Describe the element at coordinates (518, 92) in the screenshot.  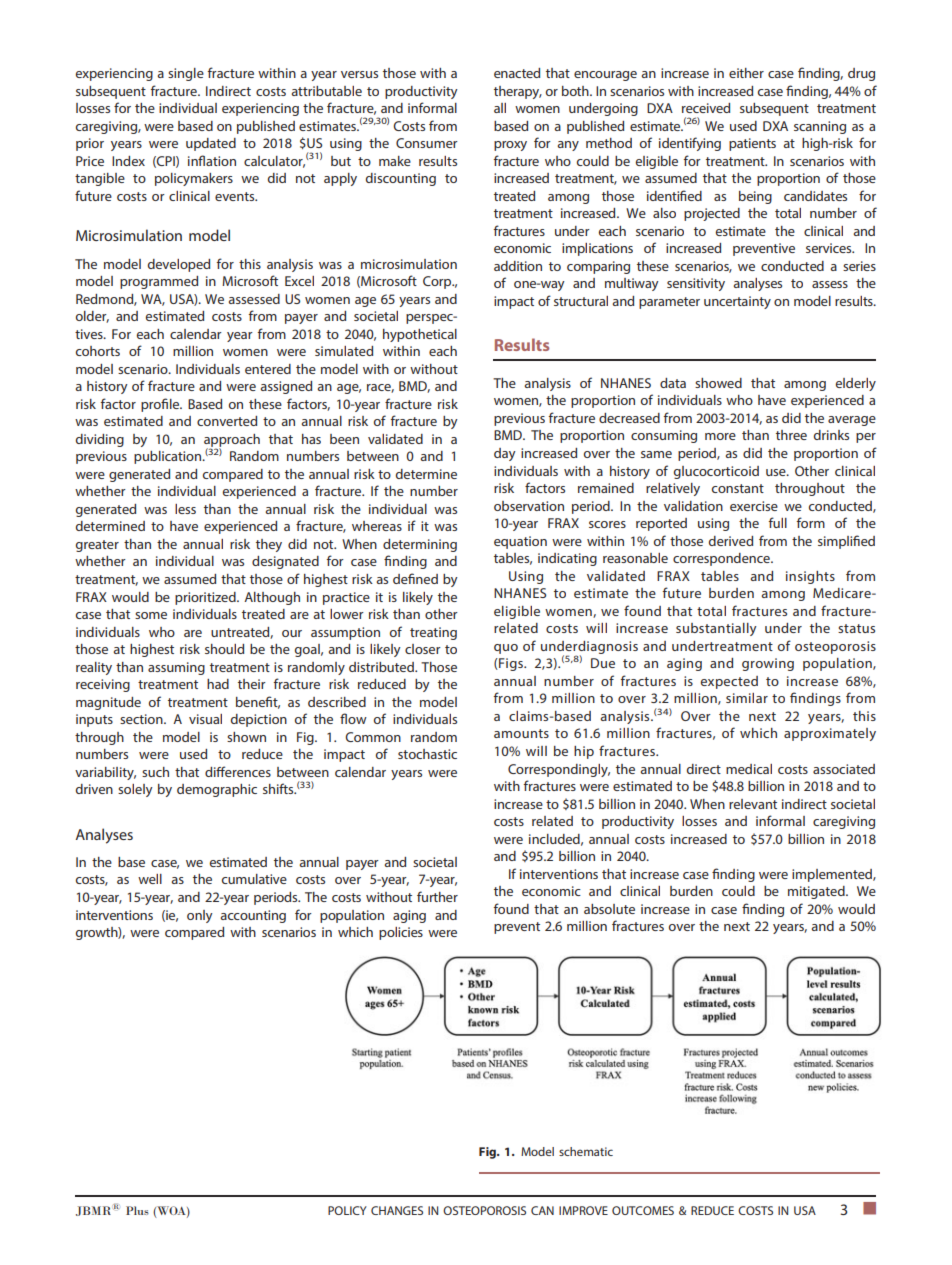
I see `therapy` at that location.
